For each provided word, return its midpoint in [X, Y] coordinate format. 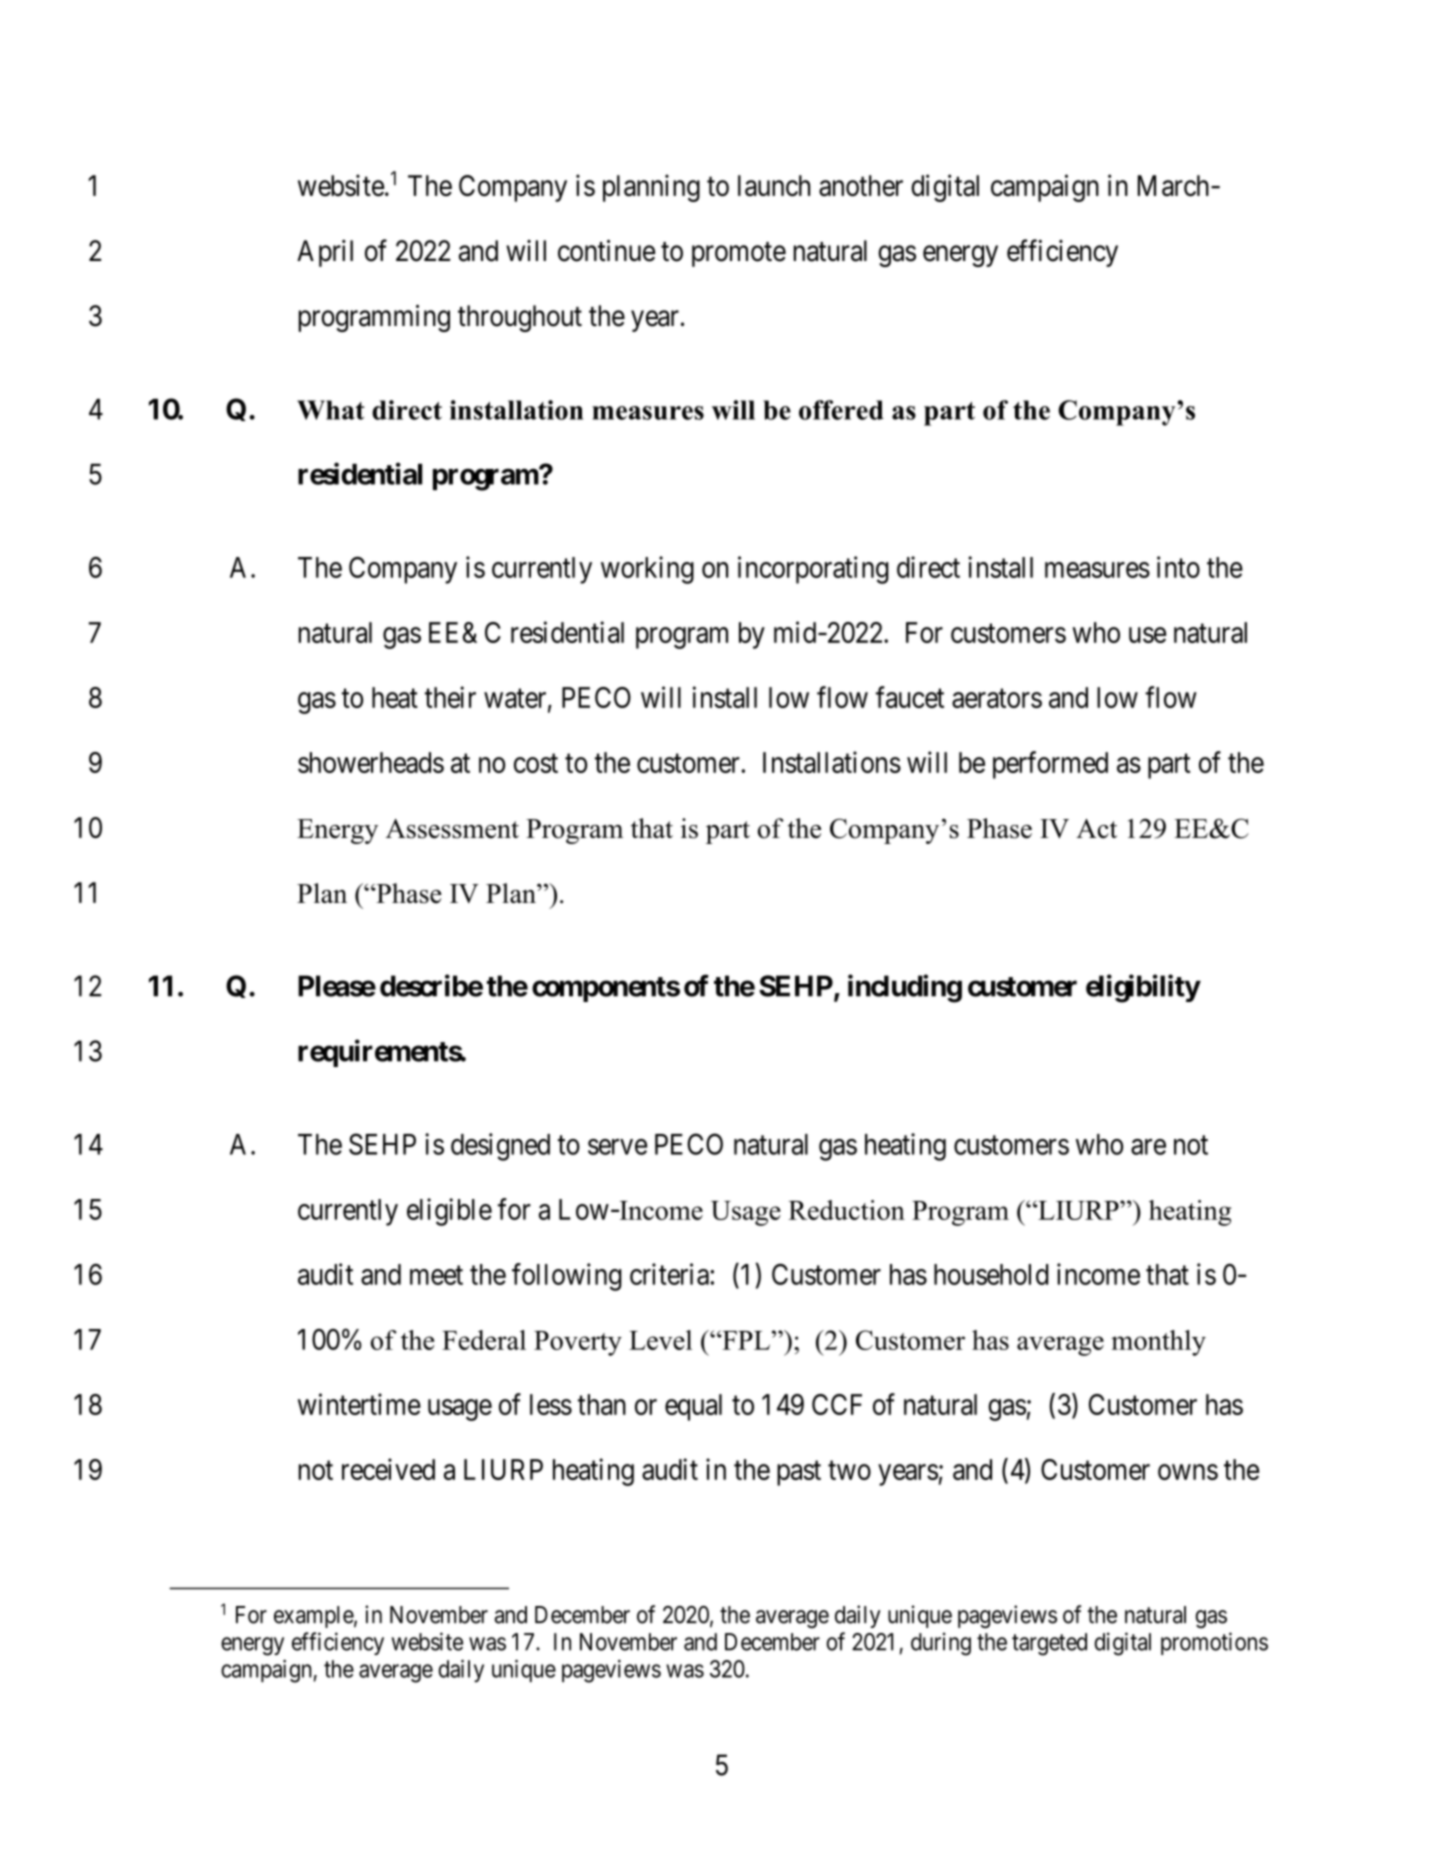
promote [739, 254]
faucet [910, 697]
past [799, 1473]
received [388, 1469]
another [861, 186]
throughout [520, 318]
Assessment [452, 829]
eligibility [1143, 988]
